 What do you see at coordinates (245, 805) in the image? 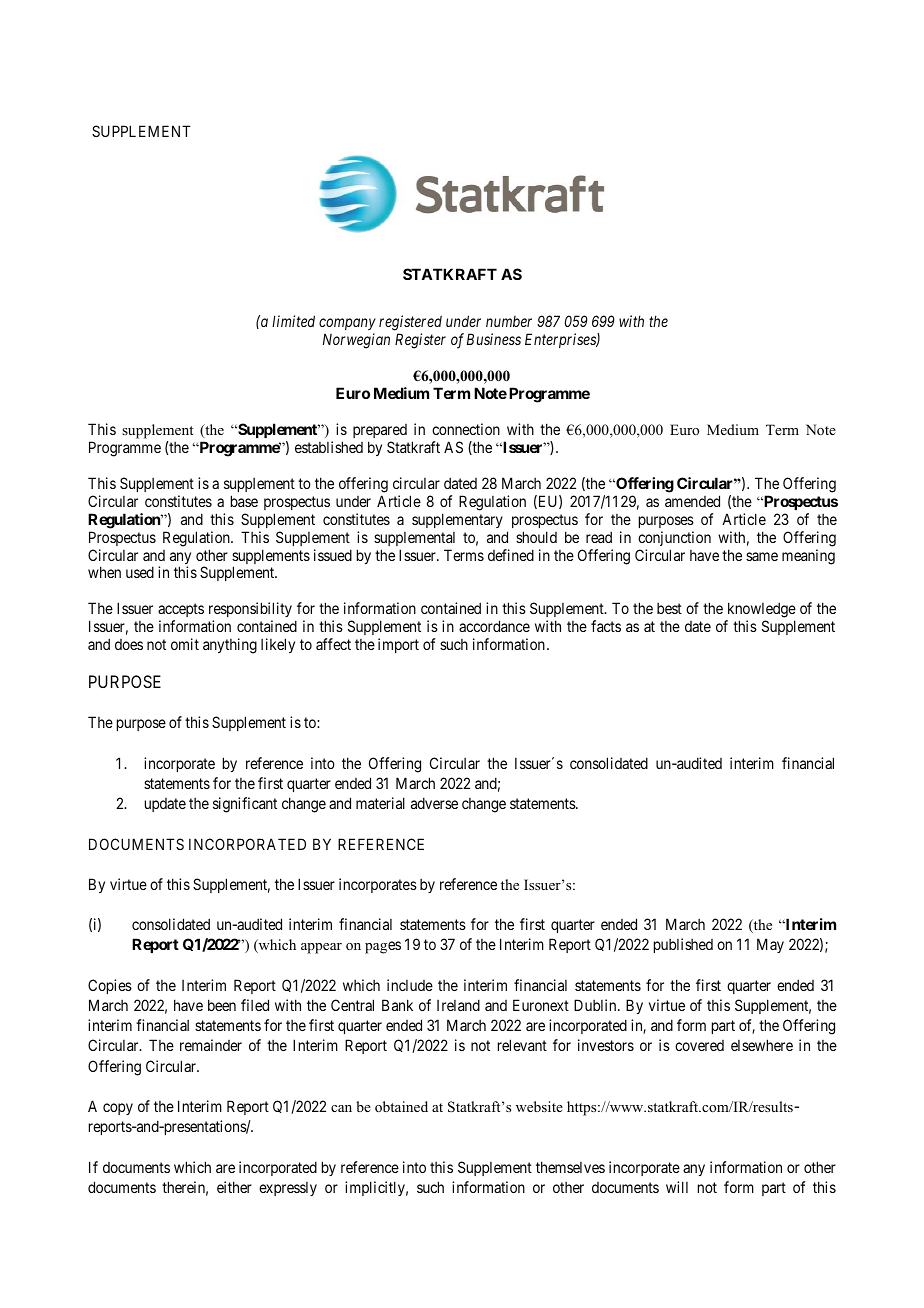
I see `significant` at bounding box center [245, 805].
